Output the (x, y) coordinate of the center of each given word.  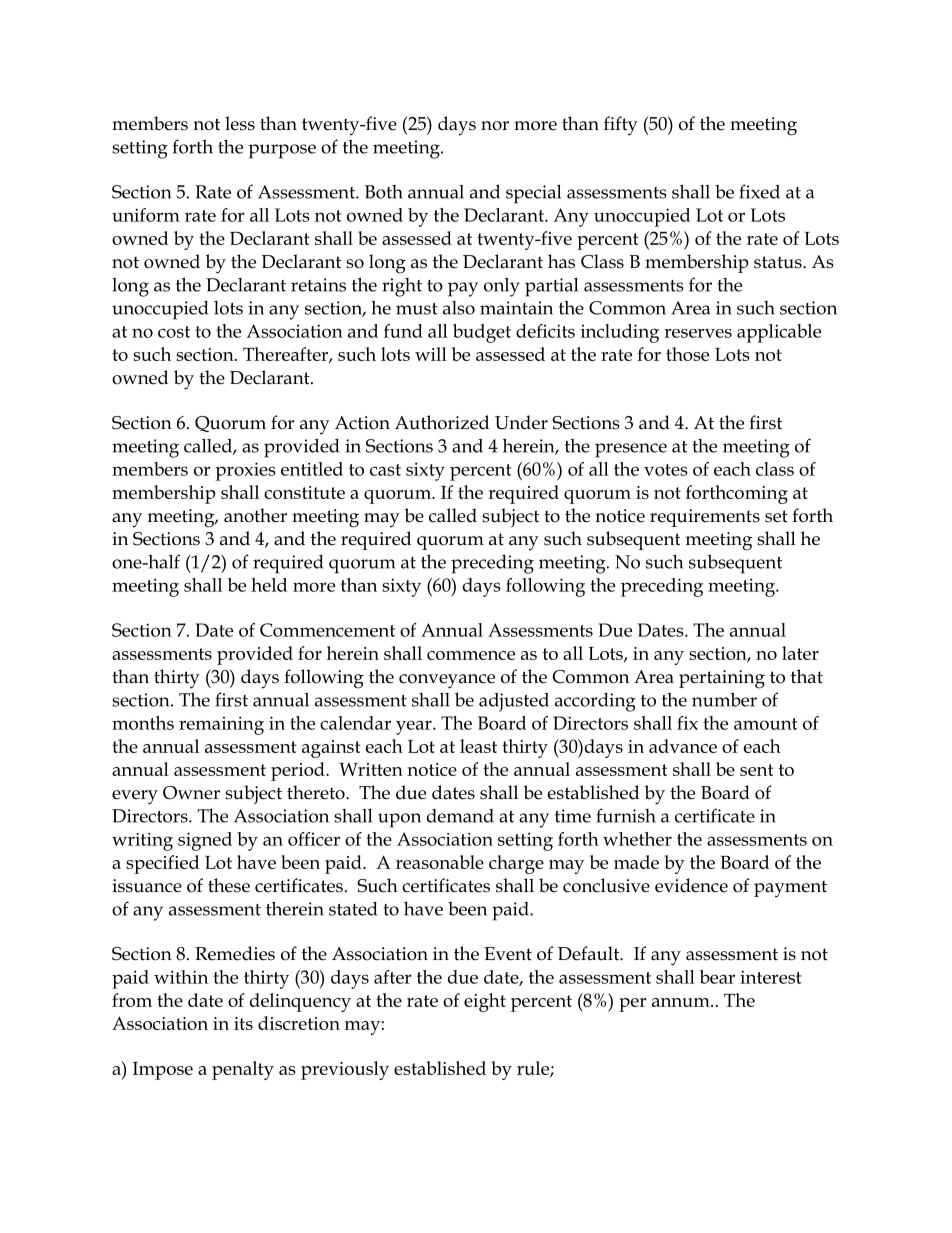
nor (495, 126)
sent (757, 770)
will (431, 354)
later (800, 653)
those (687, 354)
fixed (759, 191)
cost (174, 332)
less (240, 123)
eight (485, 1002)
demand (460, 816)
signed (205, 841)
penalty (243, 1070)
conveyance (447, 681)
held (269, 585)
